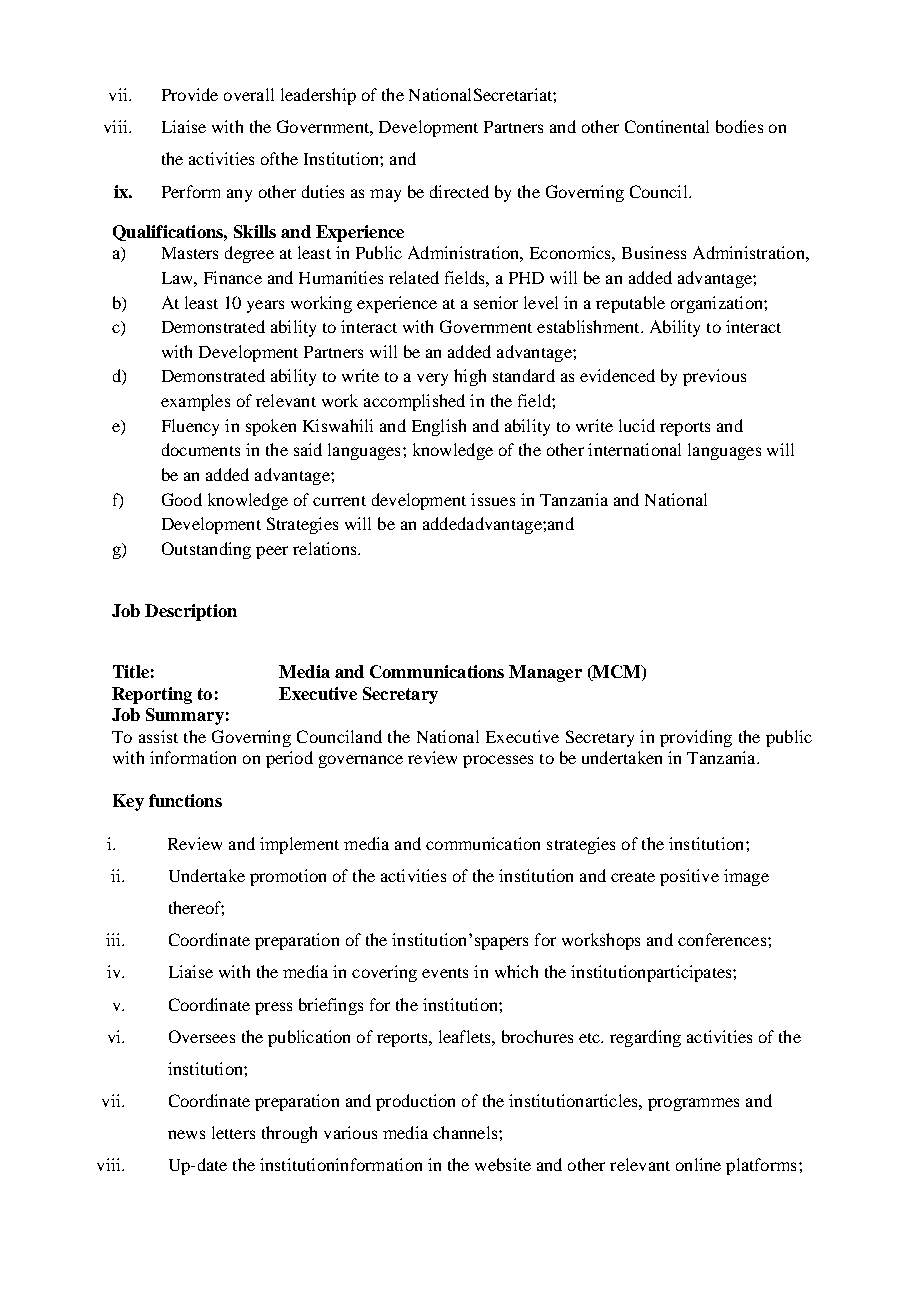 This screenshot has width=924, height=1308. What do you see at coordinates (190, 94) in the screenshot?
I see `Provide` at bounding box center [190, 94].
